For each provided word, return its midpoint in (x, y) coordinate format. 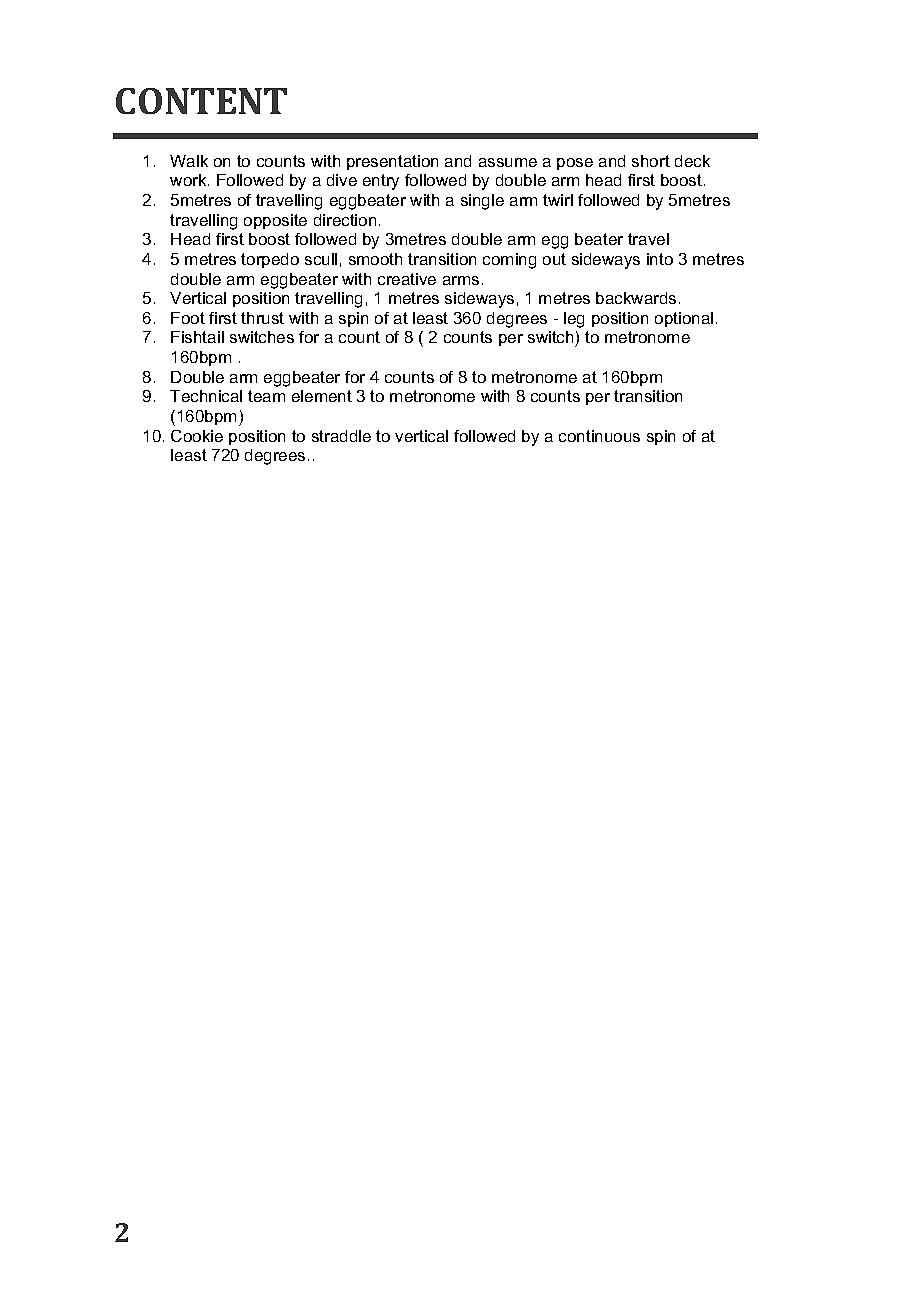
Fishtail (197, 337)
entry (381, 182)
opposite (275, 221)
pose (575, 164)
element (322, 396)
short (651, 161)
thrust (262, 318)
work (189, 180)
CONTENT (201, 101)
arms (461, 280)
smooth (375, 259)
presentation (392, 162)
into (660, 259)
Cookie (197, 436)
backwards (636, 298)
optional (684, 319)
